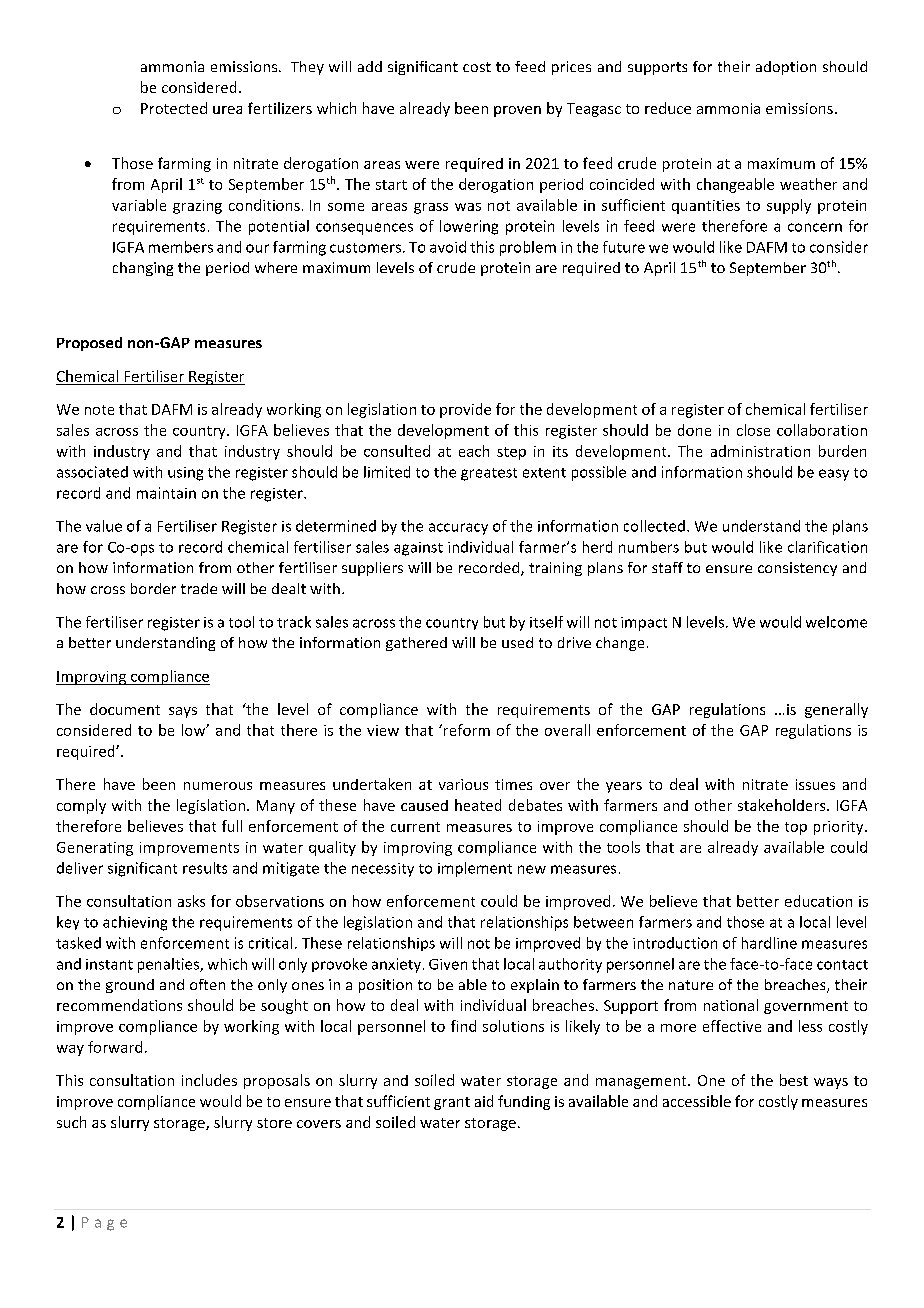 The image size is (924, 1308). Describe the element at coordinates (174, 108) in the screenshot. I see `Protected` at that location.
